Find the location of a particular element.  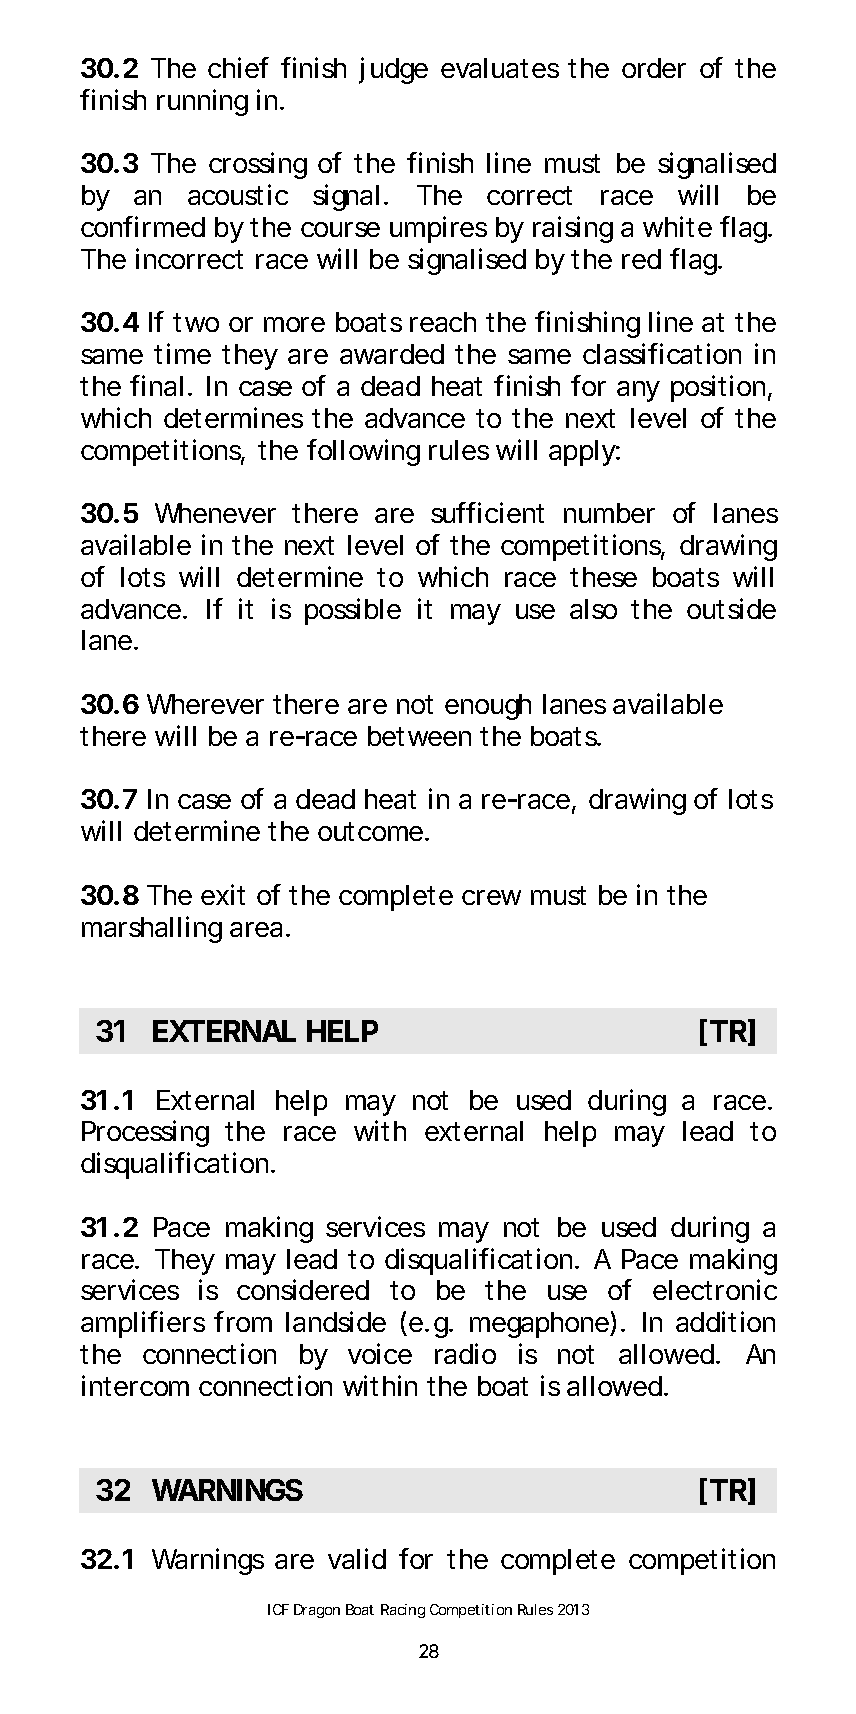

crew is located at coordinates (491, 897).
